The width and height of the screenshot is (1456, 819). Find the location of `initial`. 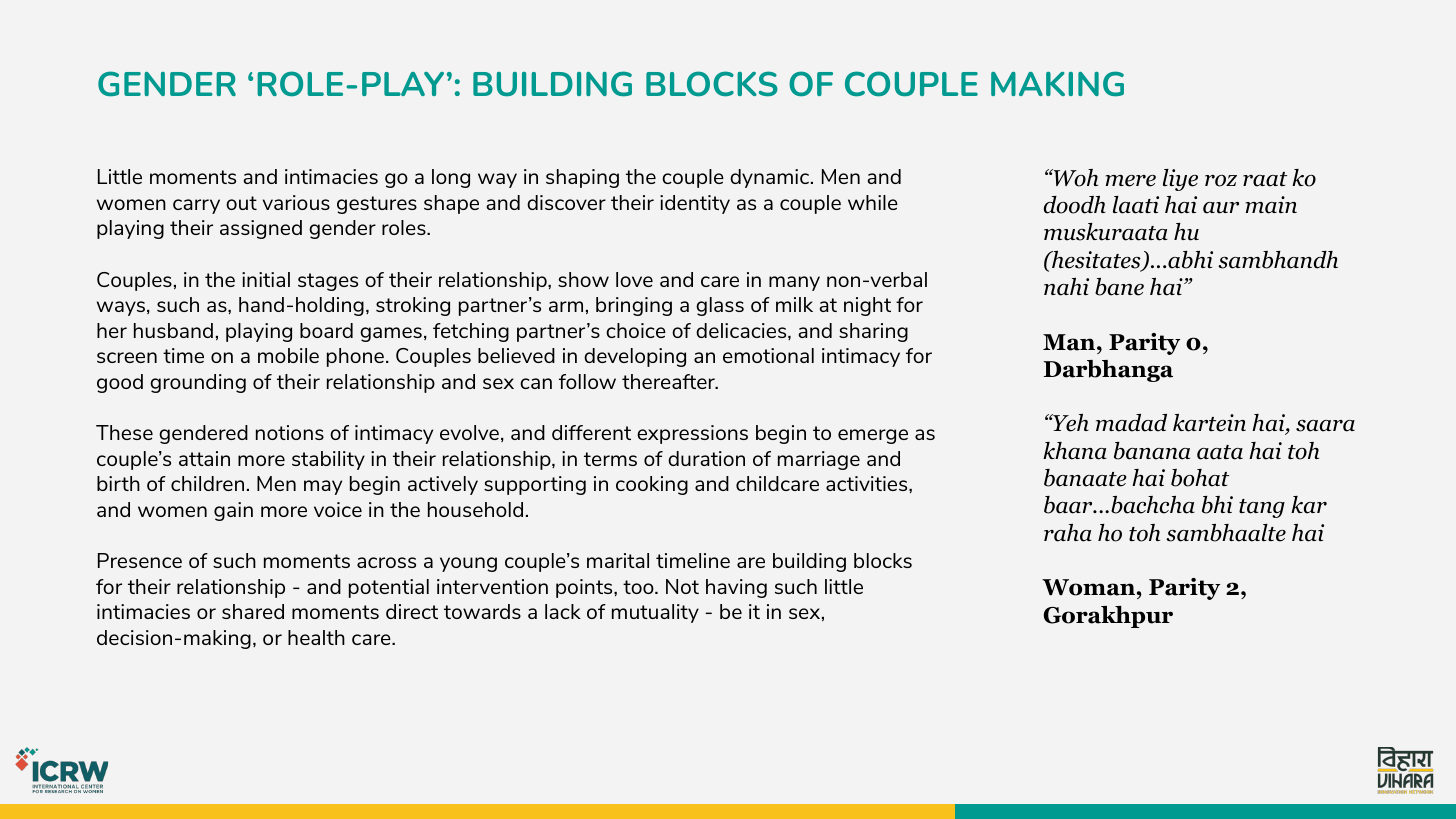

initial is located at coordinates (266, 279).
